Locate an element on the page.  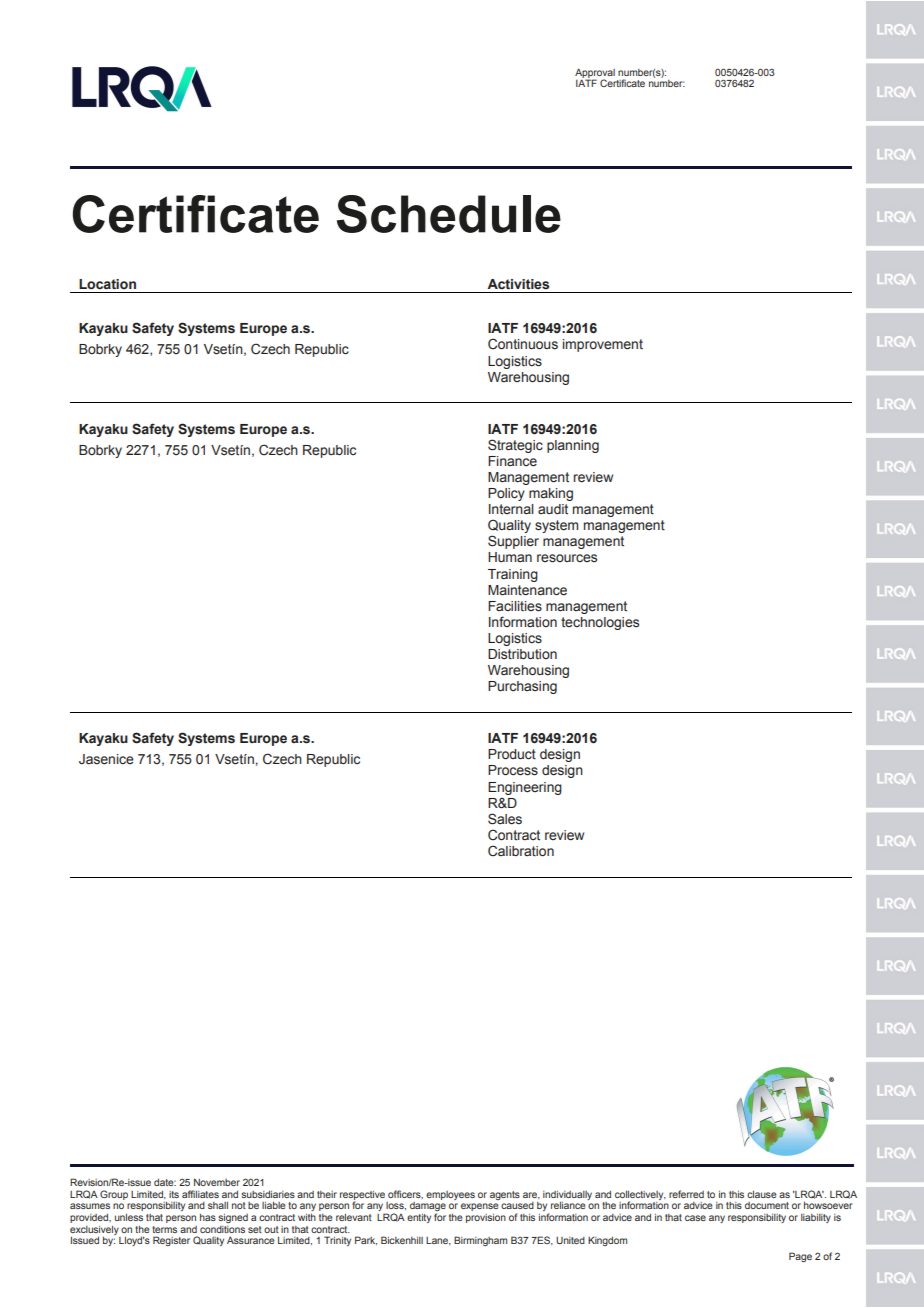
technologies is located at coordinates (600, 623).
